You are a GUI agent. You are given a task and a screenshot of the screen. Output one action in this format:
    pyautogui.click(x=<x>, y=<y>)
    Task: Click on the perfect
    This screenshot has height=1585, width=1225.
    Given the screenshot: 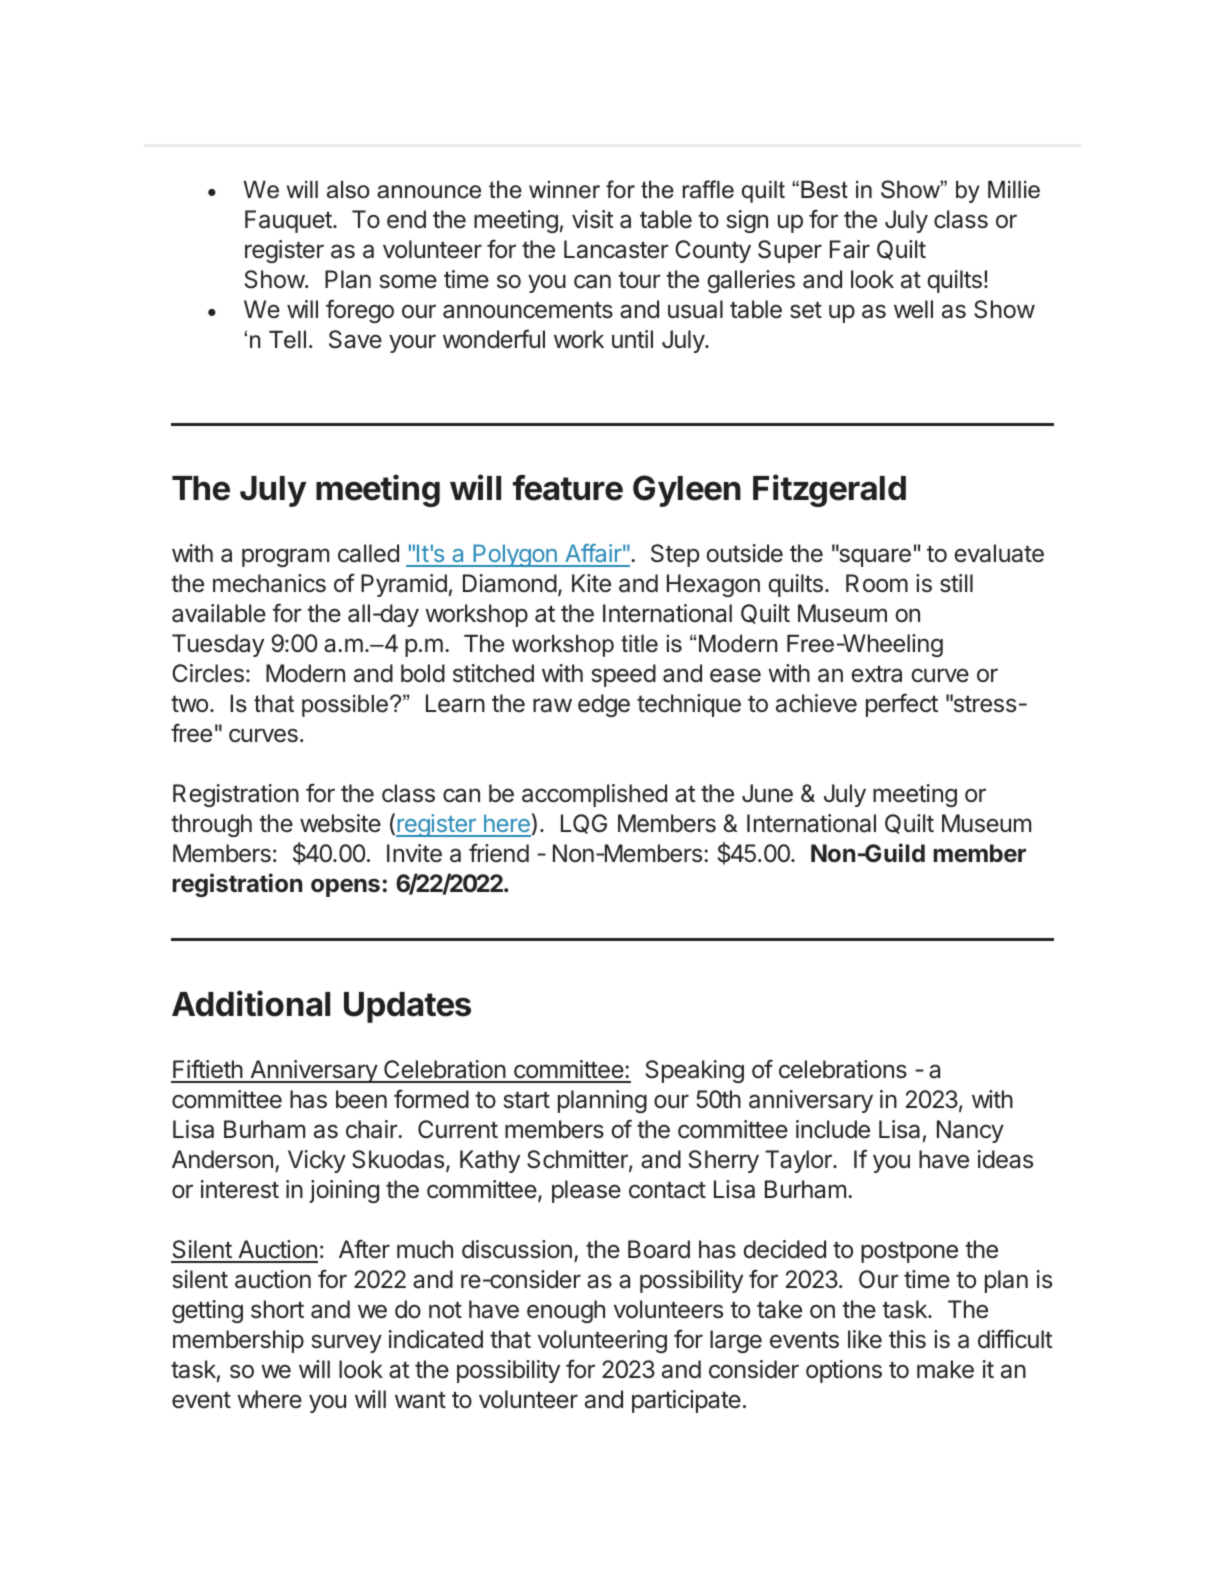 What is the action you would take?
    pyautogui.click(x=902, y=705)
